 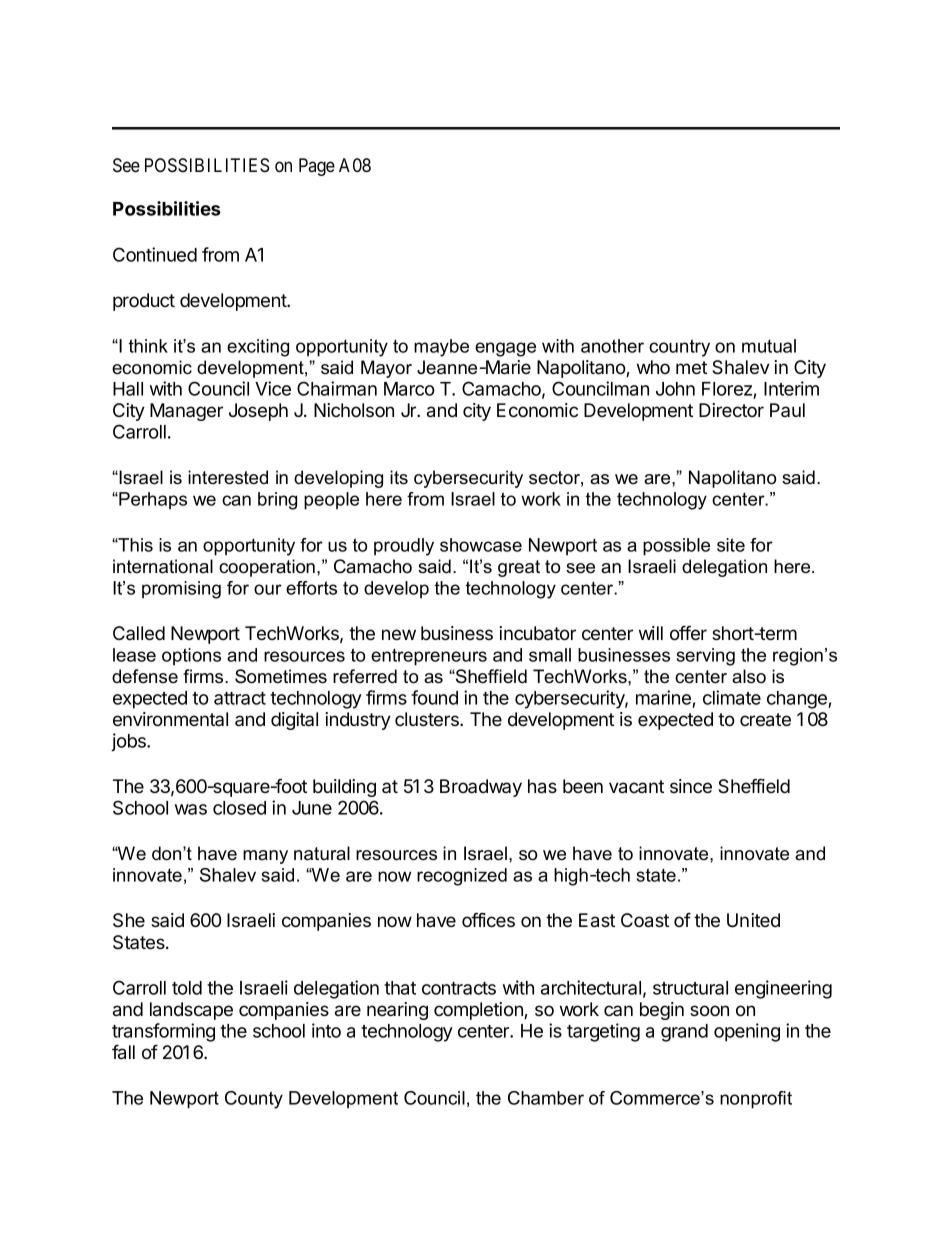 I want to click on completion, so click(x=479, y=1011).
